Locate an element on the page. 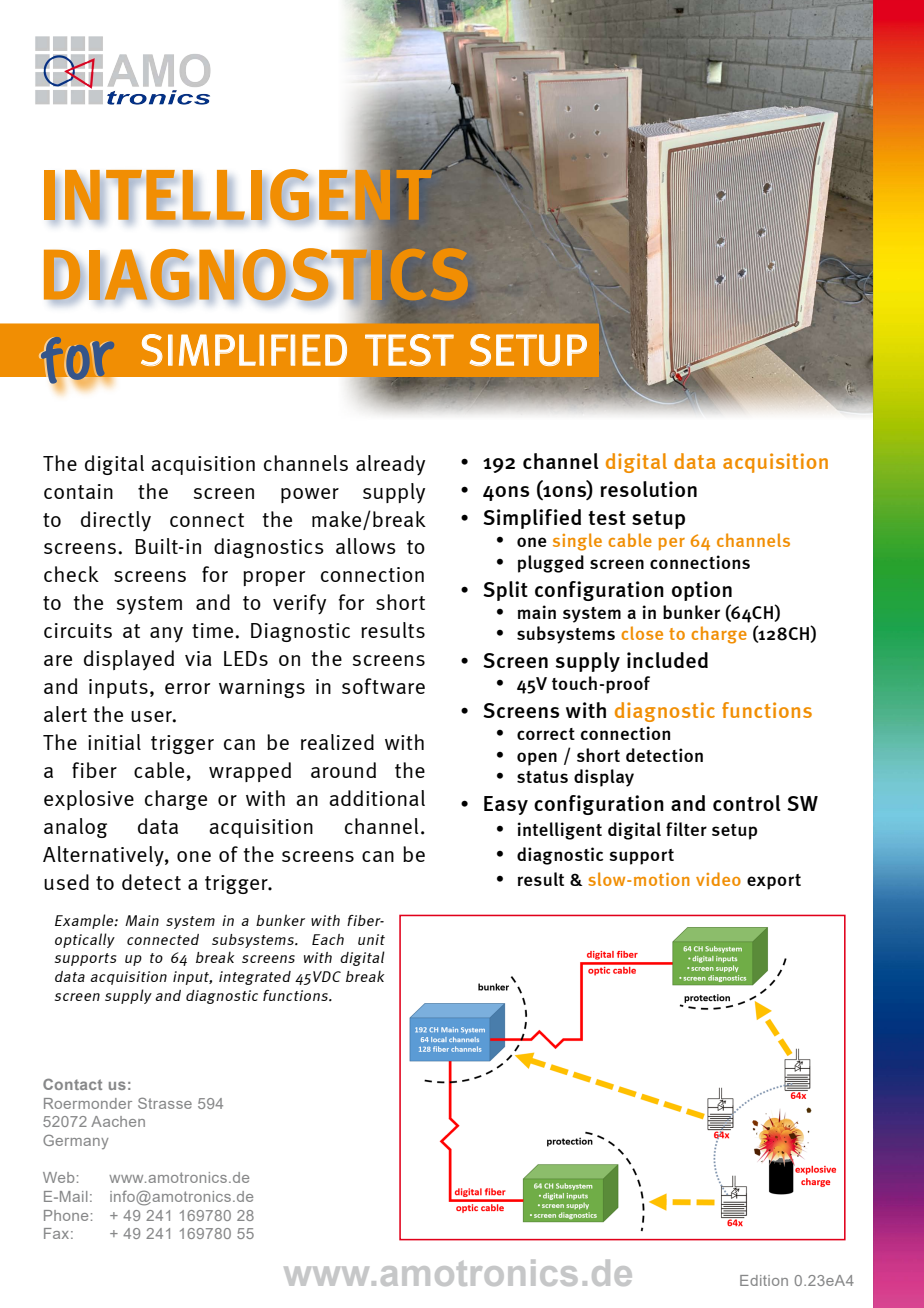 Image resolution: width=924 pixels, height=1308 pixels. already is located at coordinates (390, 465).
